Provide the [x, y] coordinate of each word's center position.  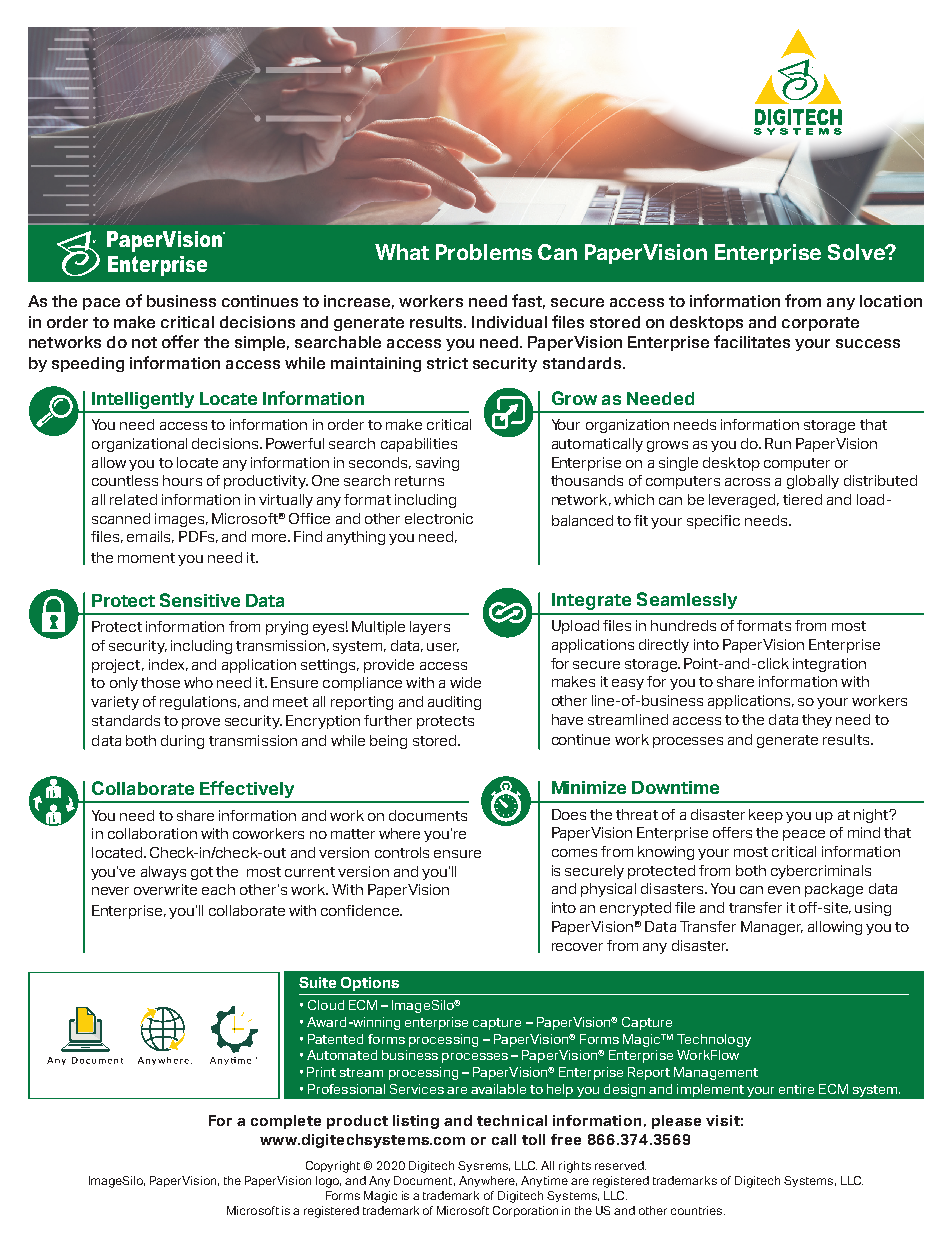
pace [101, 304]
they [817, 721]
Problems [484, 252]
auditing [454, 703]
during [182, 742]
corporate [820, 324]
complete [286, 1122]
